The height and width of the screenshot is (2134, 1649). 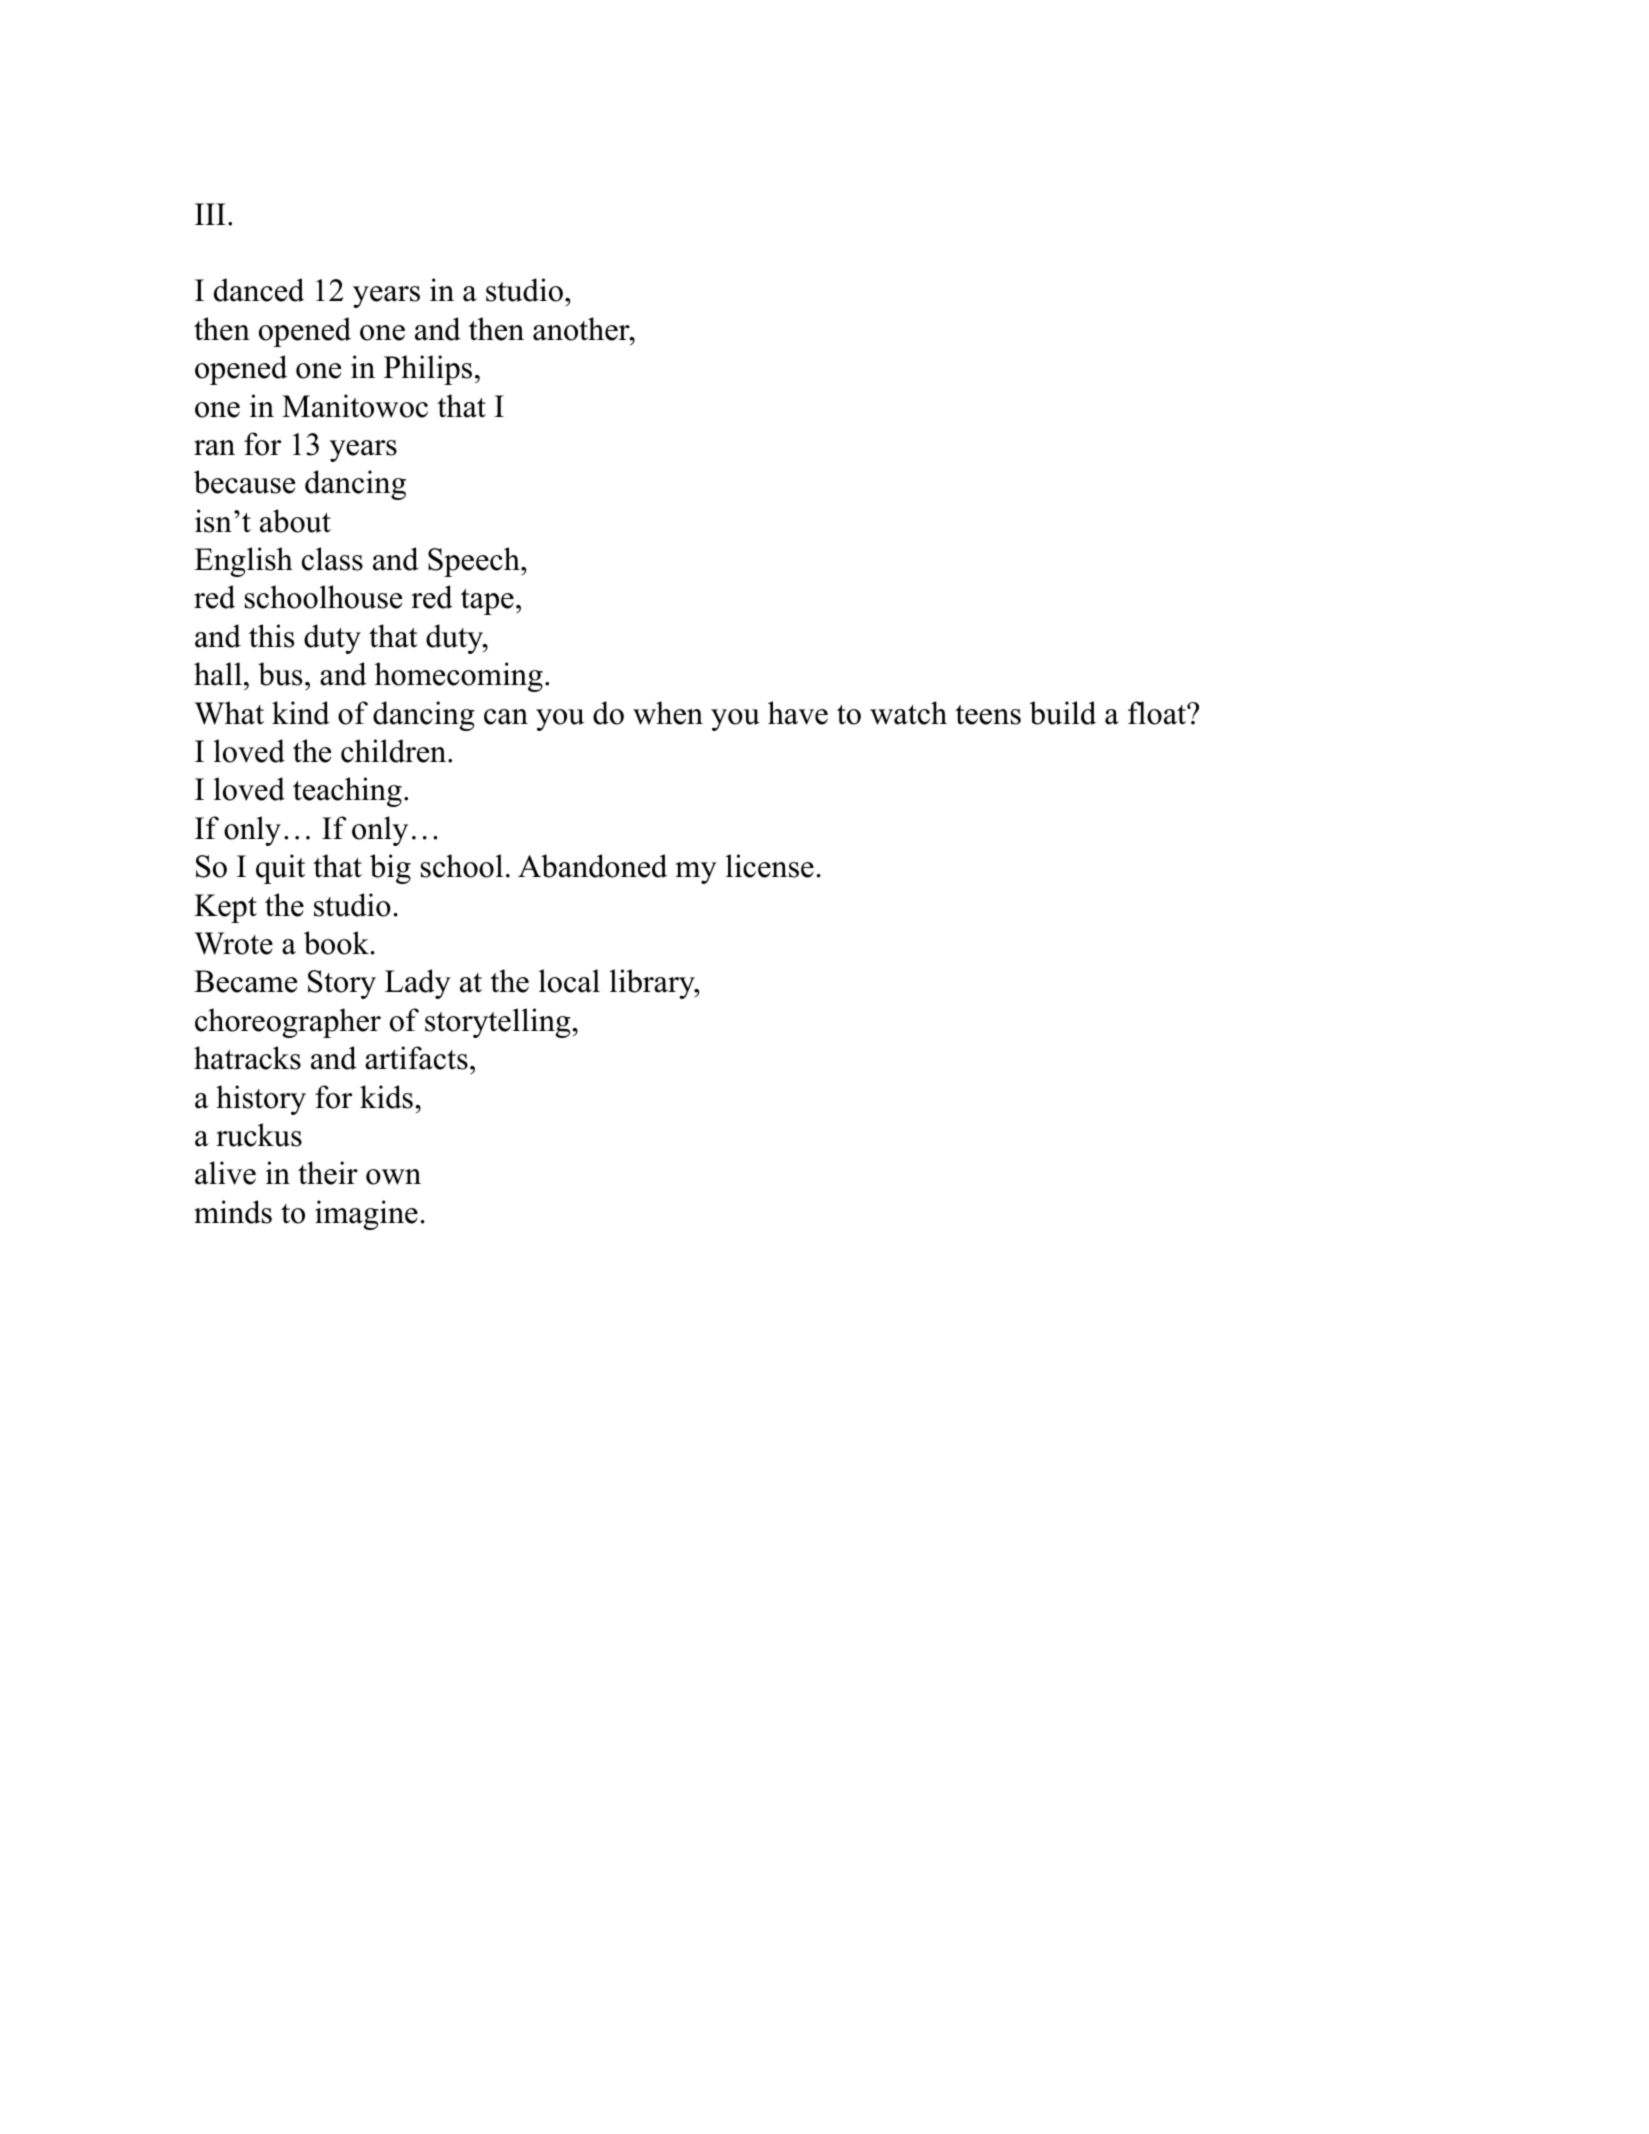 I want to click on when, so click(x=668, y=713).
